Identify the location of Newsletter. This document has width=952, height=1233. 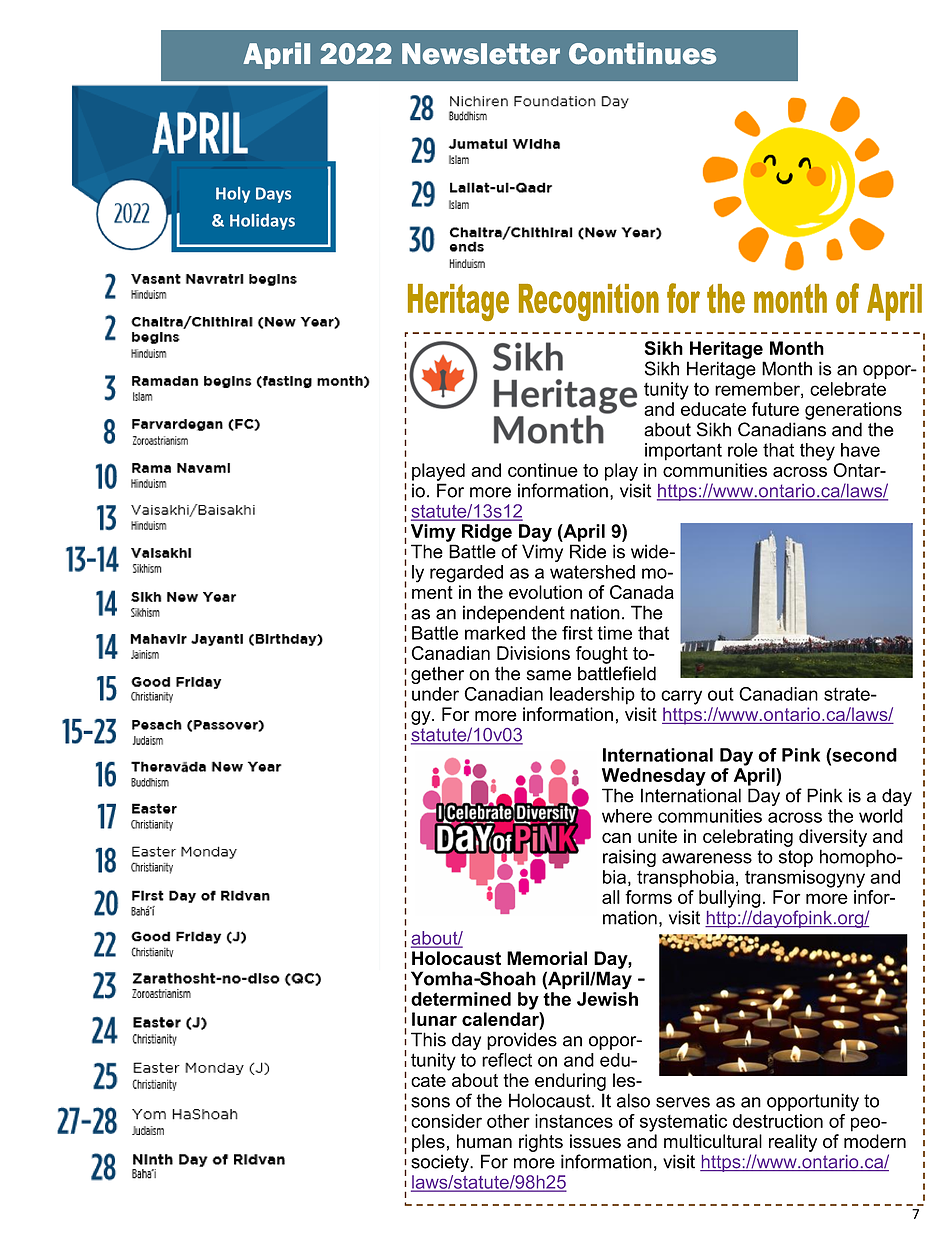
(481, 54).
